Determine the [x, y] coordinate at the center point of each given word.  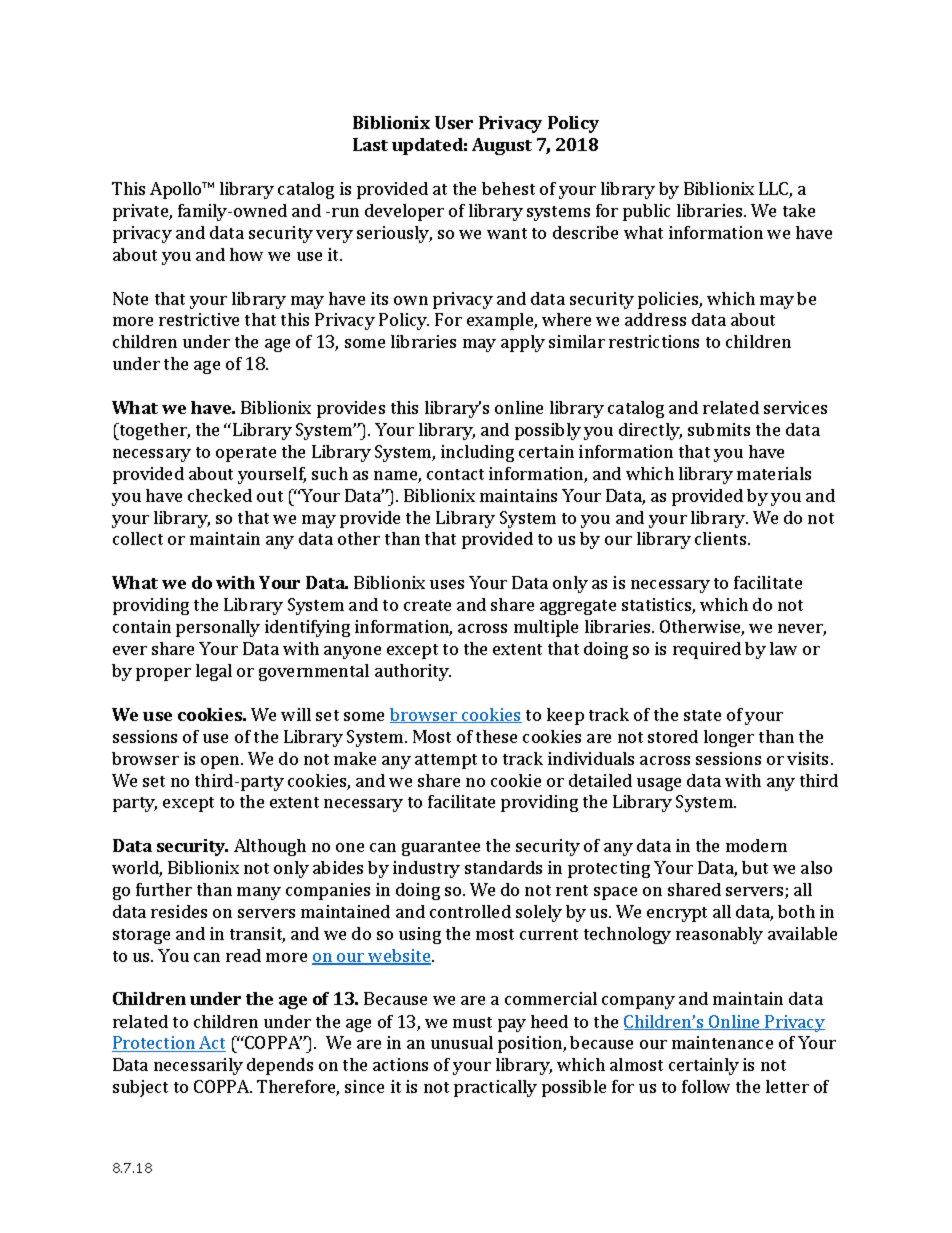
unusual [462, 1042]
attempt [446, 761]
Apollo [177, 190]
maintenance [722, 1042]
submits [719, 429]
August [502, 146]
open [221, 762]
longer [729, 738]
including [477, 453]
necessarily [198, 1066]
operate [246, 454]
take [799, 210]
